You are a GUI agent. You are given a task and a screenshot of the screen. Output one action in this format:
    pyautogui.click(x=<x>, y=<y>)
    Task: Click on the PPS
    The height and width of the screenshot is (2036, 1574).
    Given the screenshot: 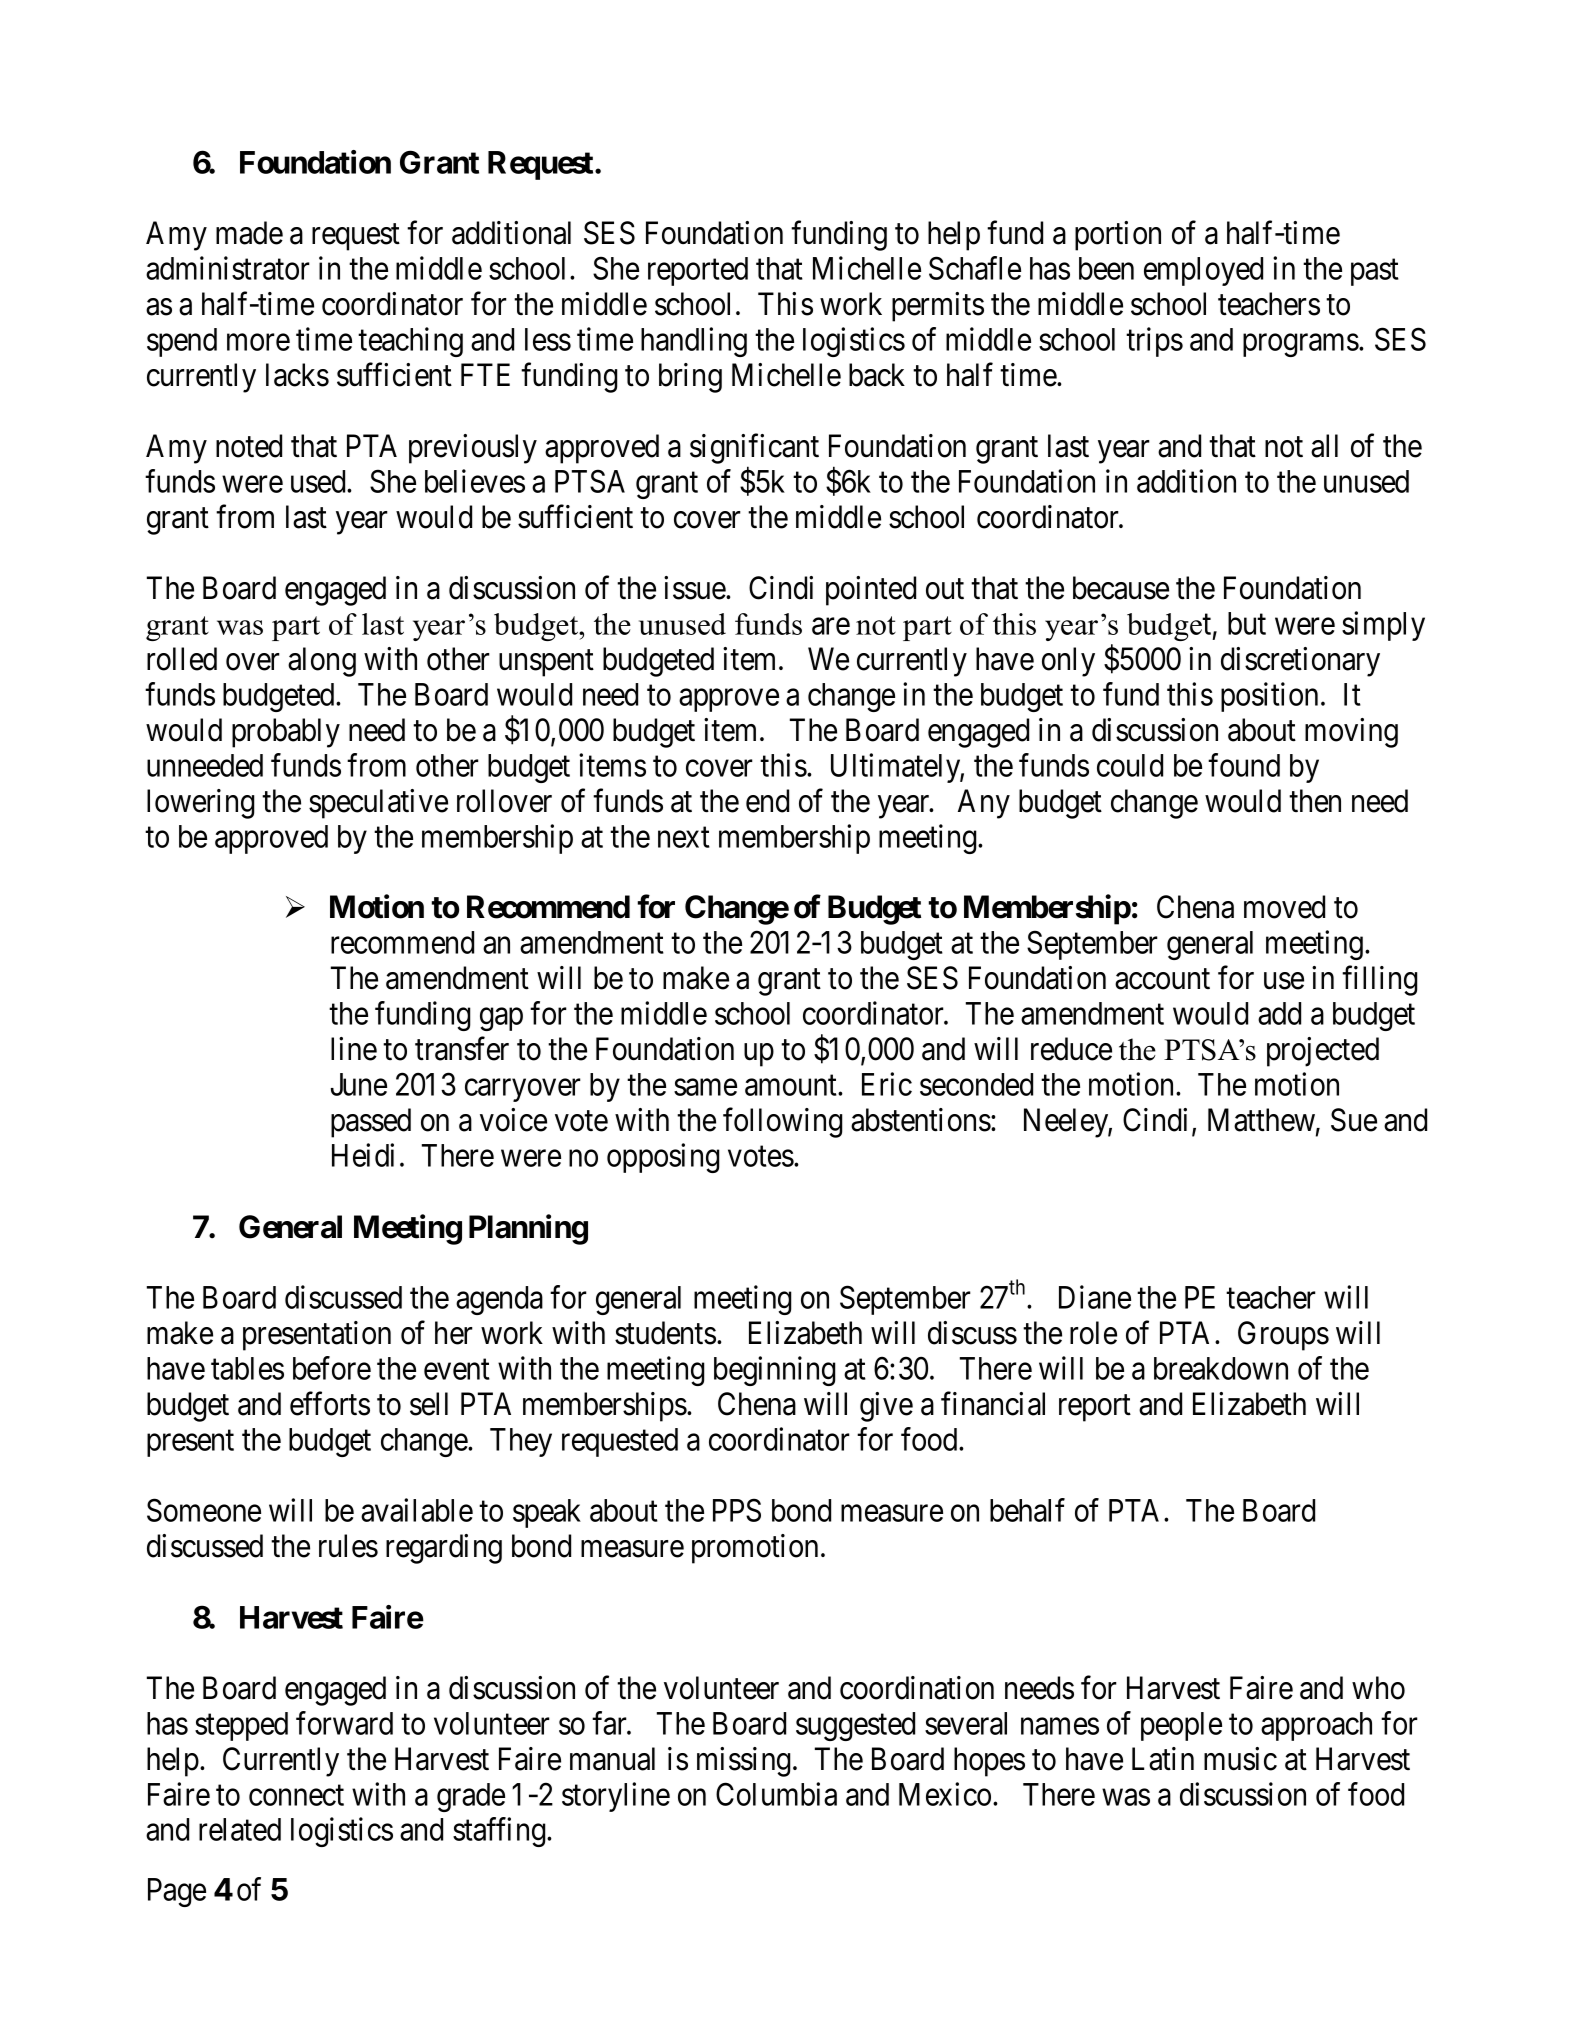 What is the action you would take?
    pyautogui.click(x=737, y=1510)
